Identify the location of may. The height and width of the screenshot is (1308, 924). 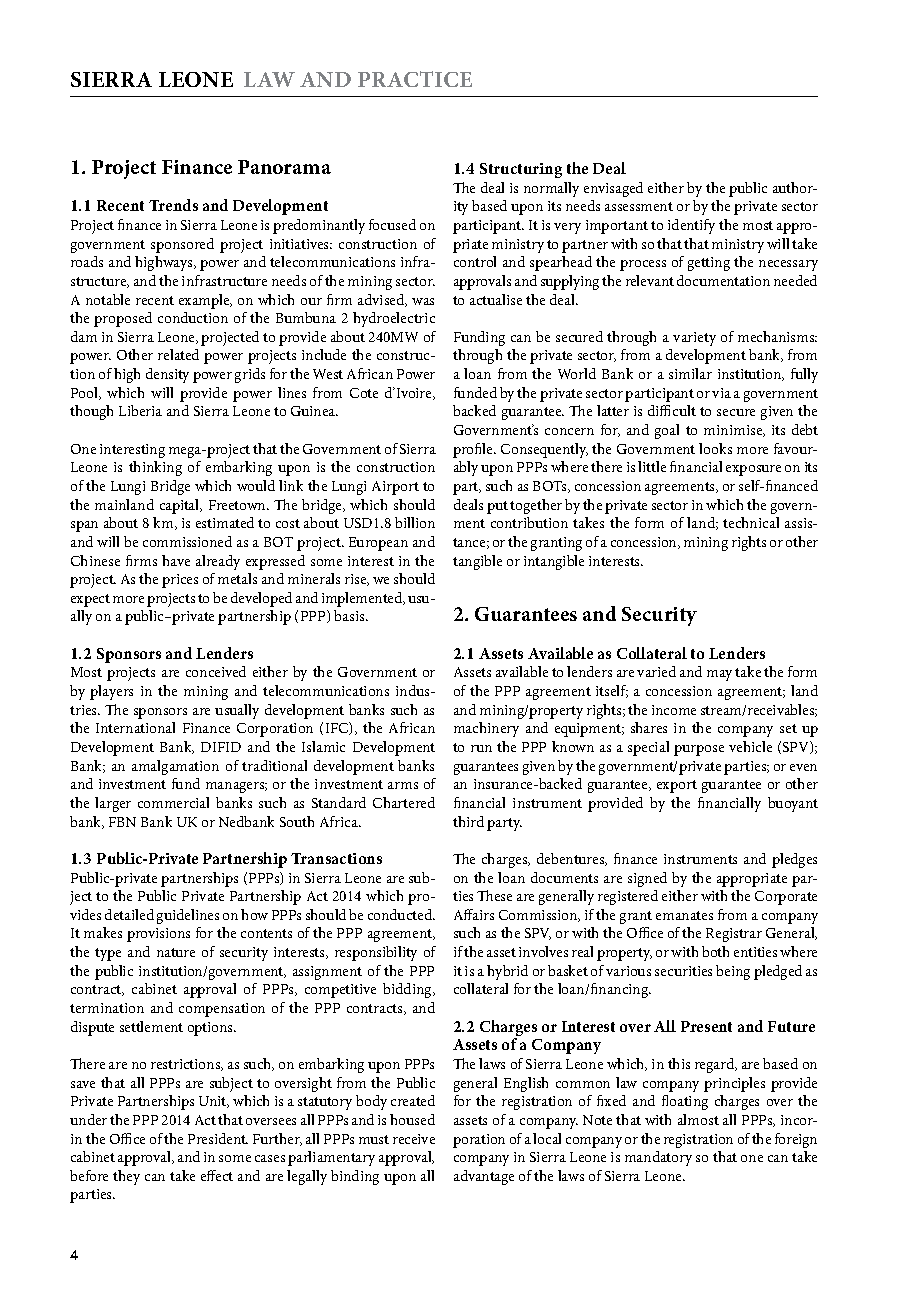
(719, 675).
